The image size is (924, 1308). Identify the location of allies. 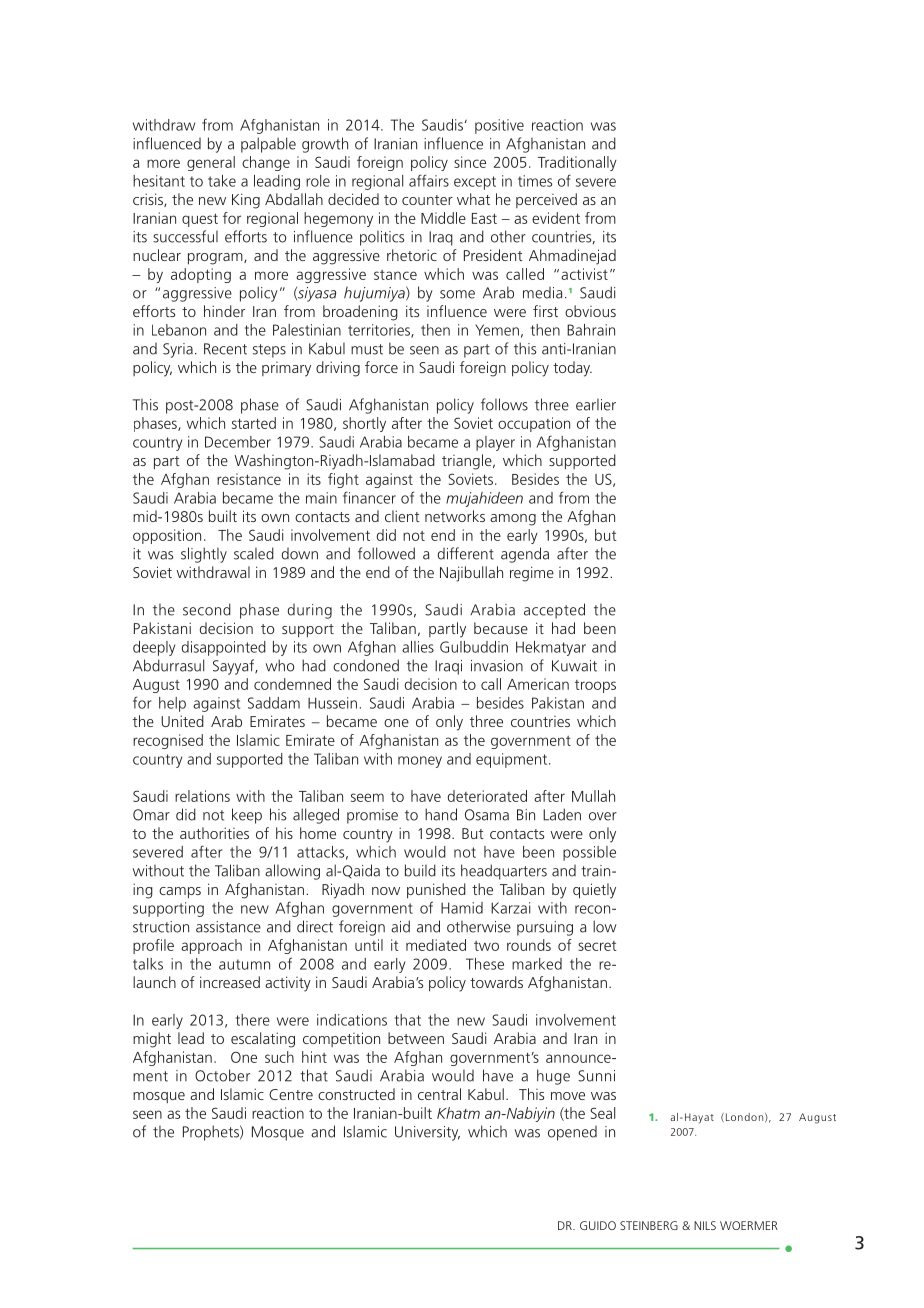
(418, 647).
